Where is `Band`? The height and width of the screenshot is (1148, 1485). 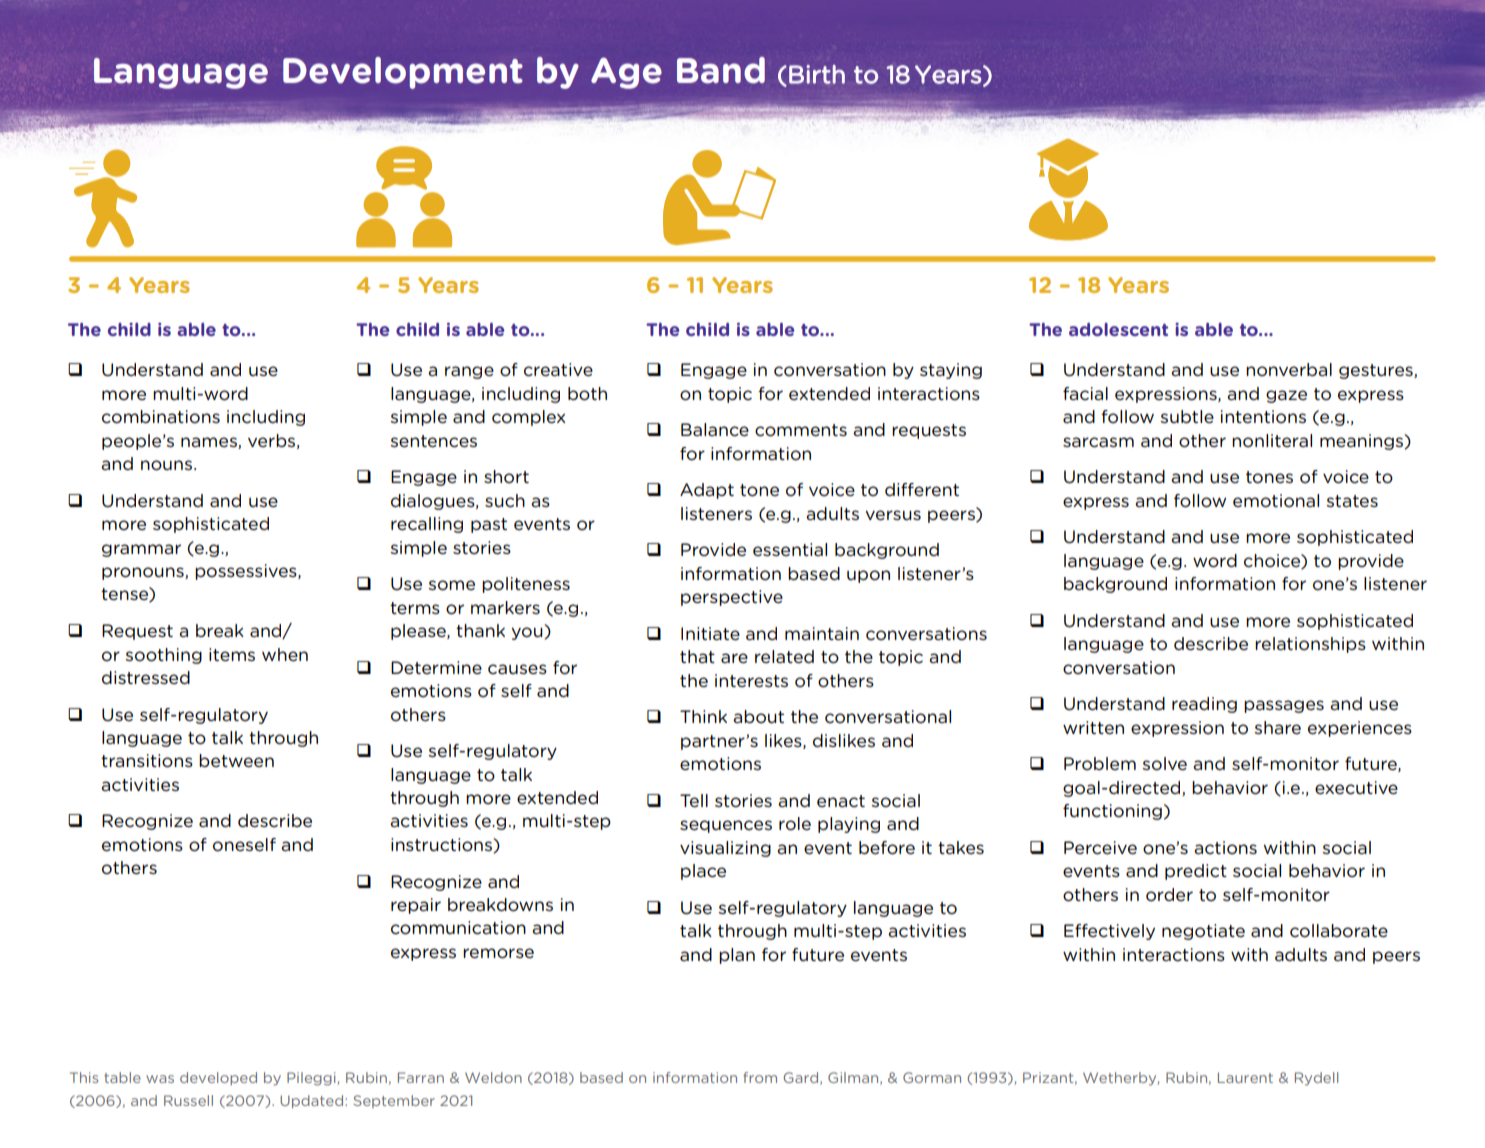
Band is located at coordinates (721, 70).
